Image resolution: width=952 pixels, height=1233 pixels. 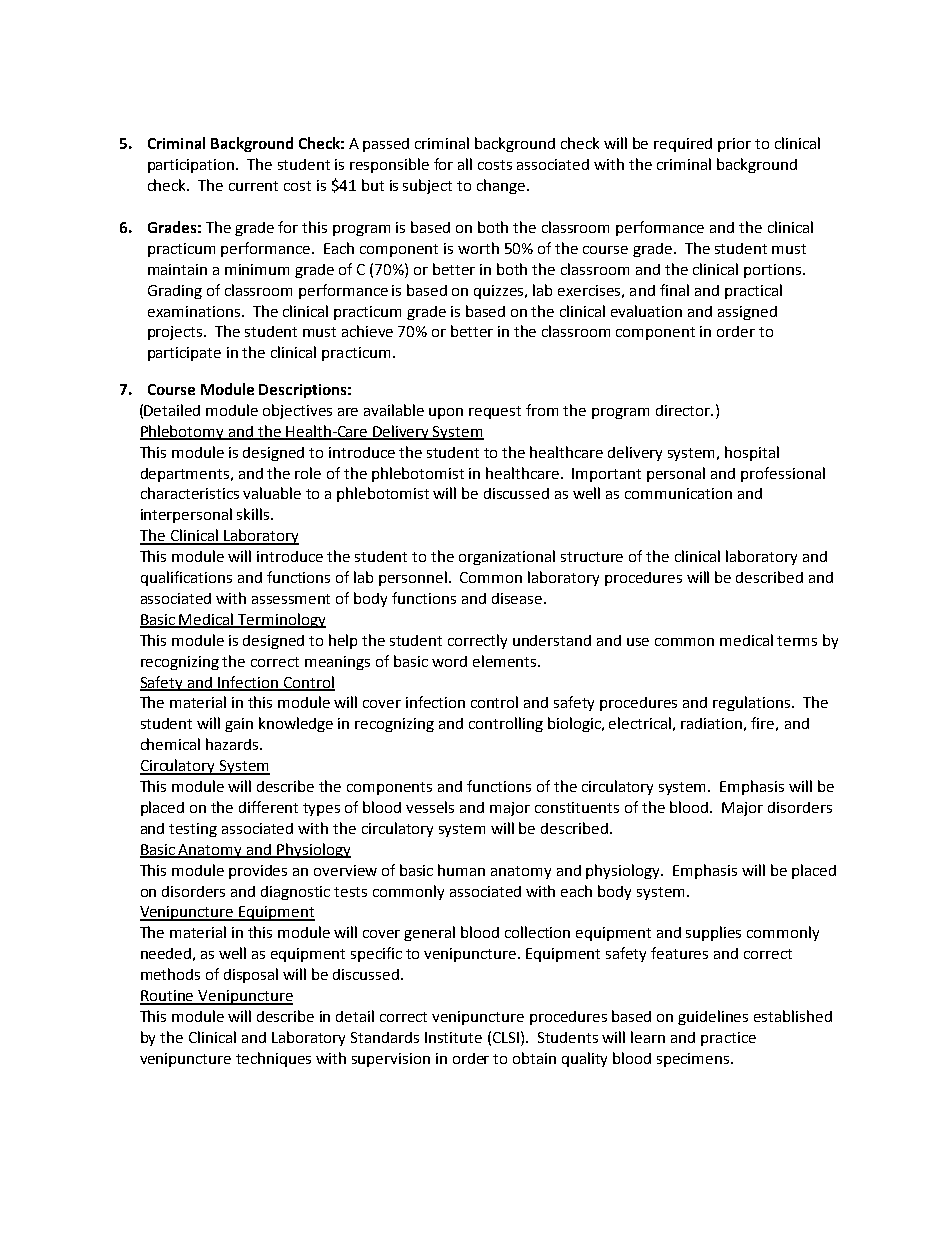 I want to click on disease, so click(x=518, y=598).
